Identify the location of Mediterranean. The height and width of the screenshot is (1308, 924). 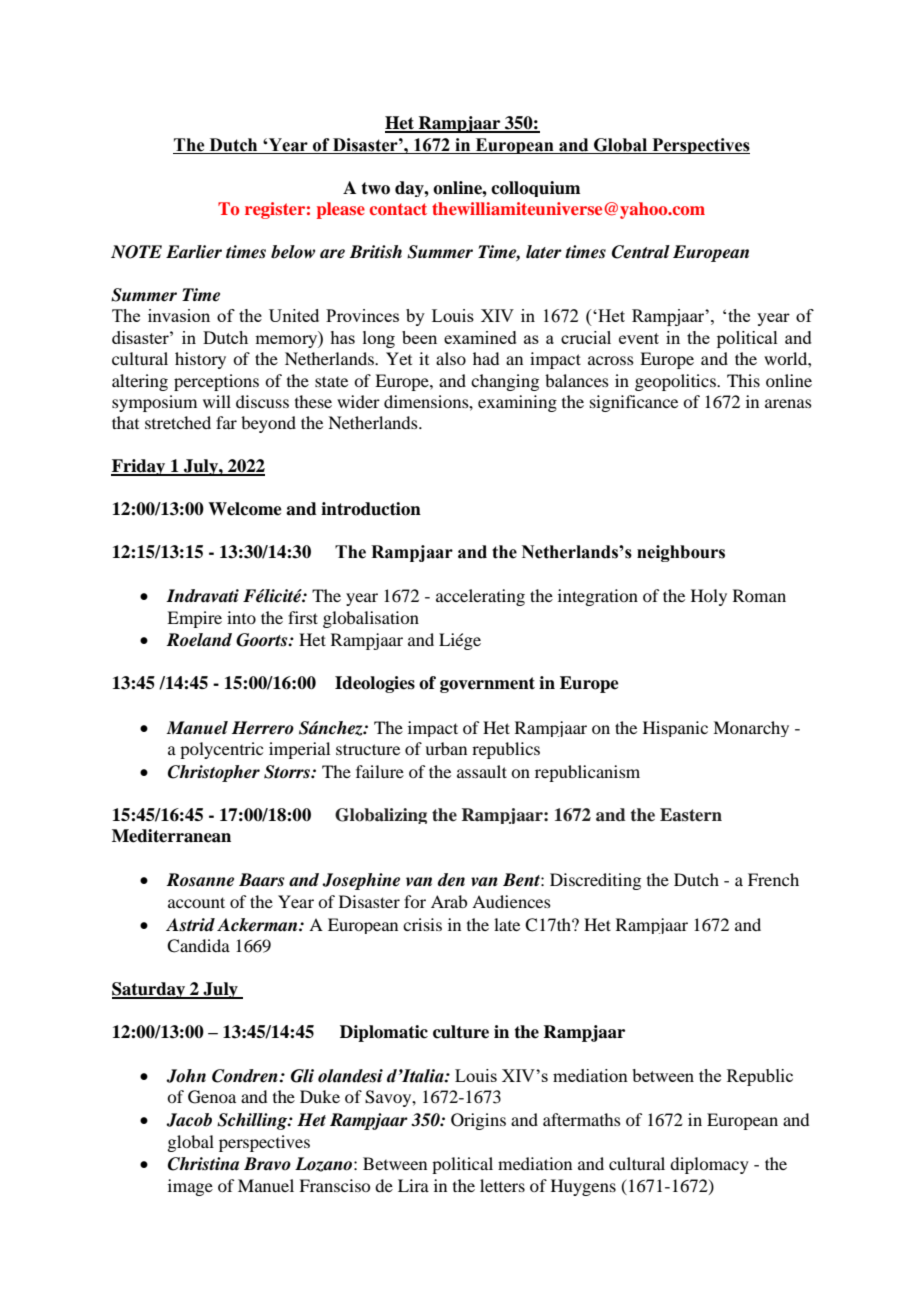
(171, 836).
